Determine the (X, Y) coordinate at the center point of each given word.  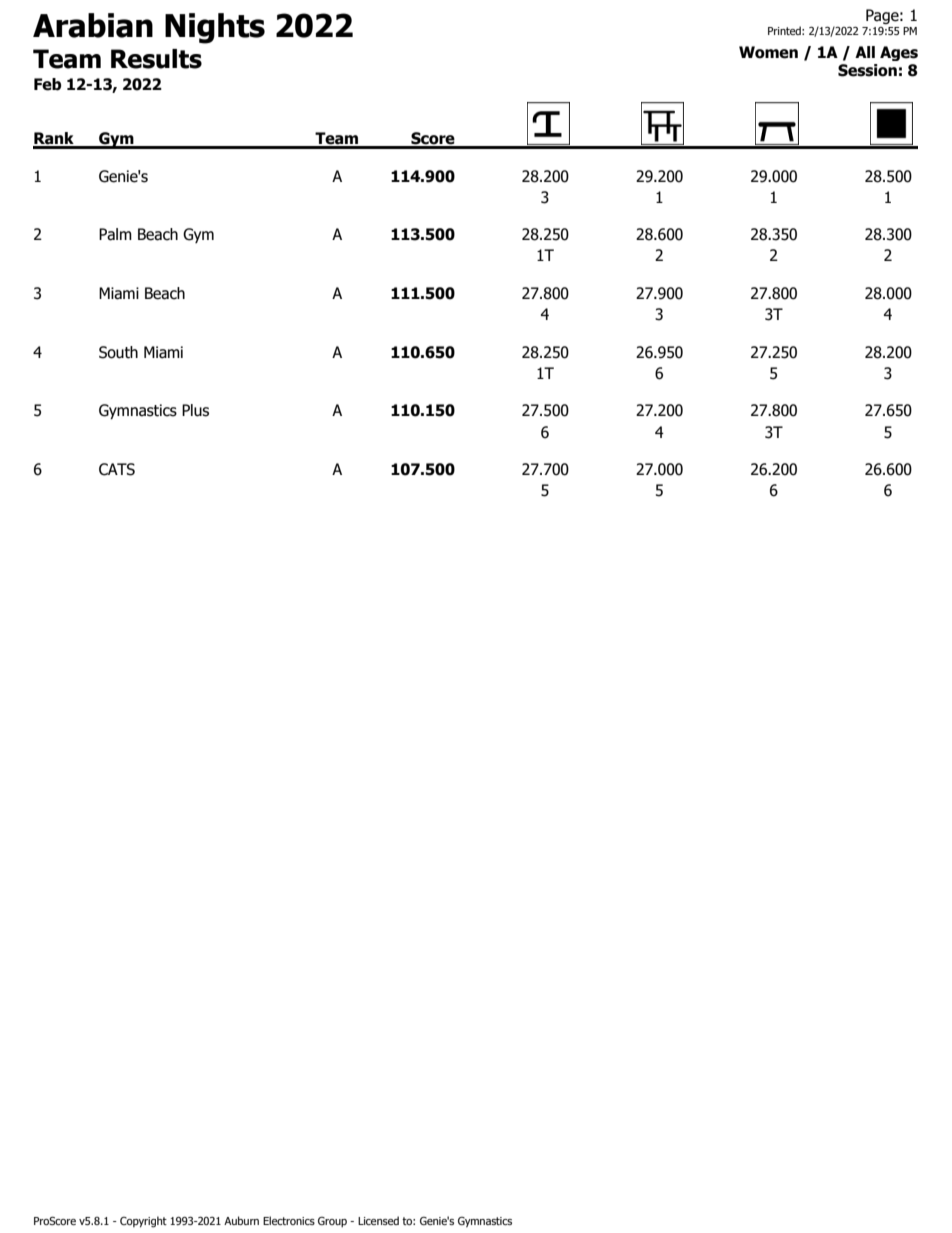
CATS (117, 469)
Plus (195, 410)
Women (768, 52)
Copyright (143, 1222)
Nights (215, 28)
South (118, 352)
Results (156, 59)
